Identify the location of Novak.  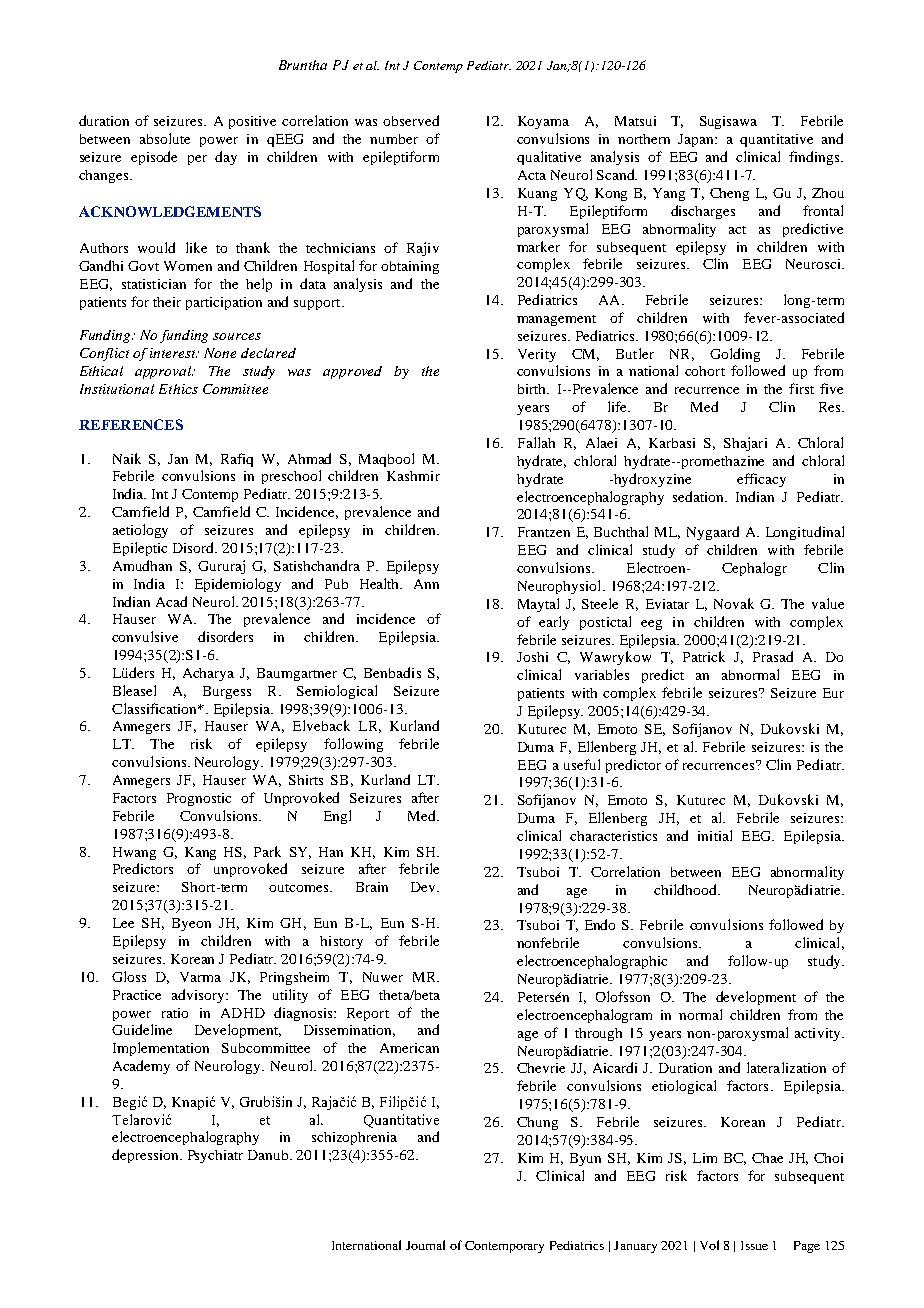
(734, 603).
